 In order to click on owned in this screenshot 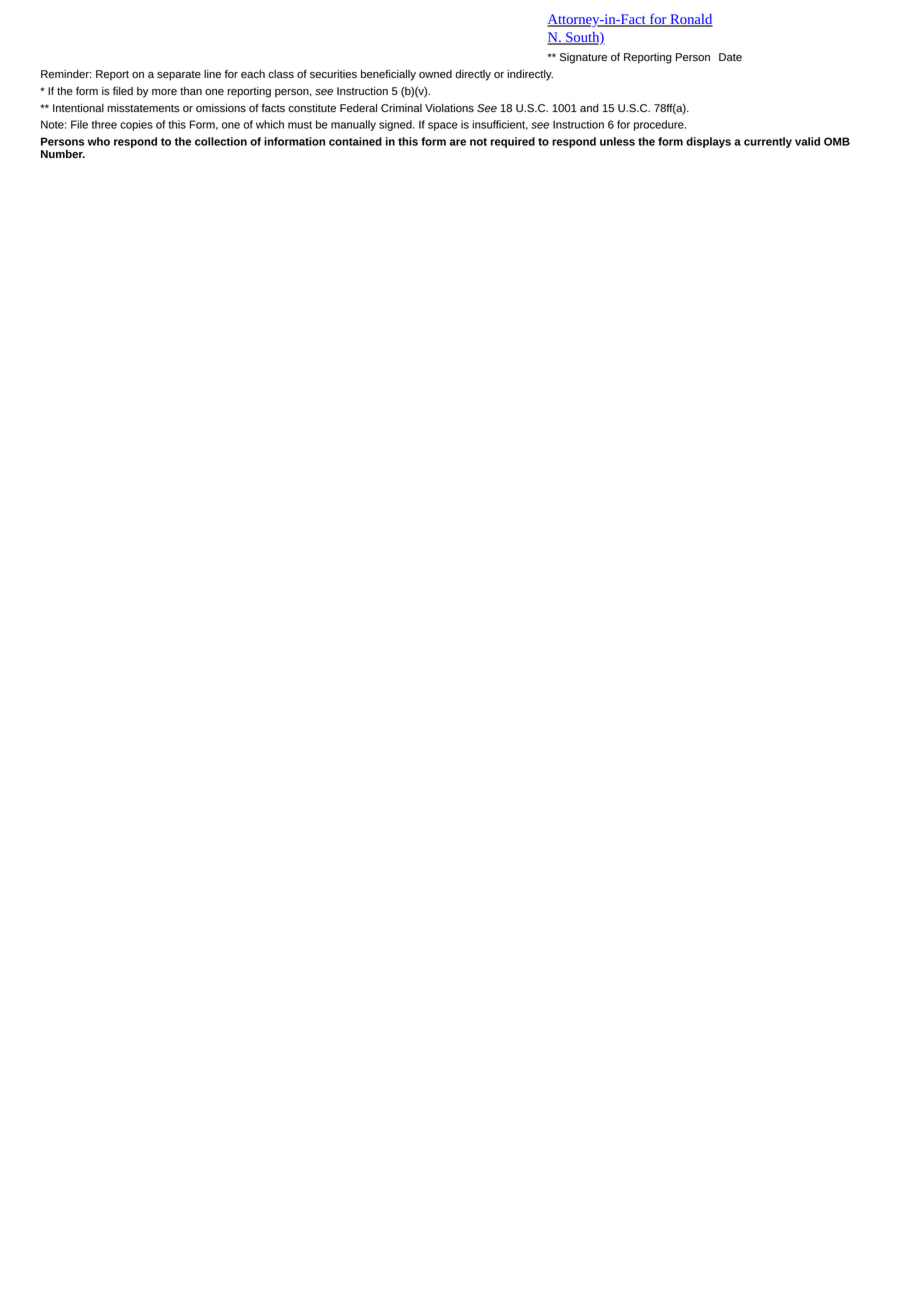, I will do `click(435, 74)`.
